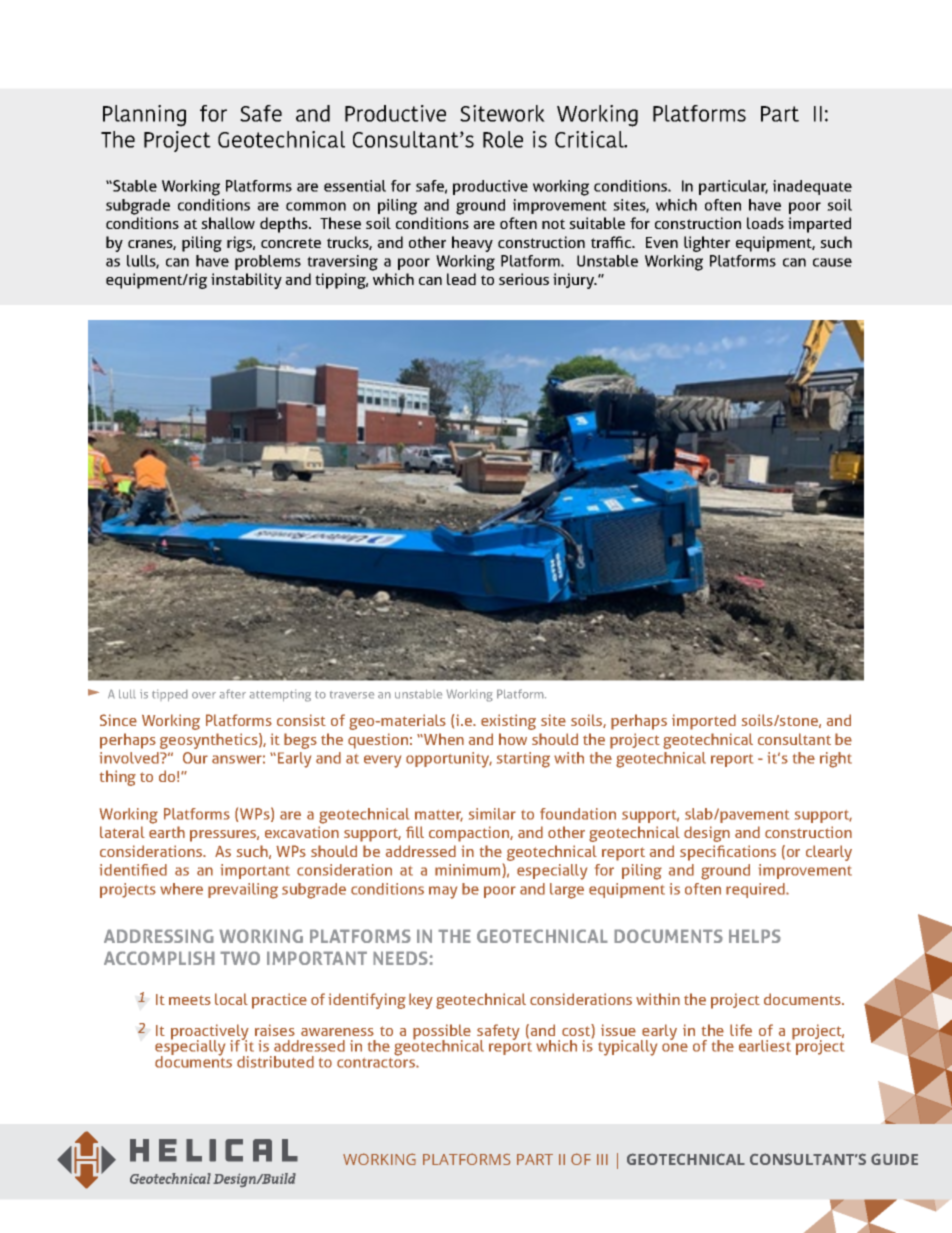  I want to click on inadequate, so click(812, 187).
